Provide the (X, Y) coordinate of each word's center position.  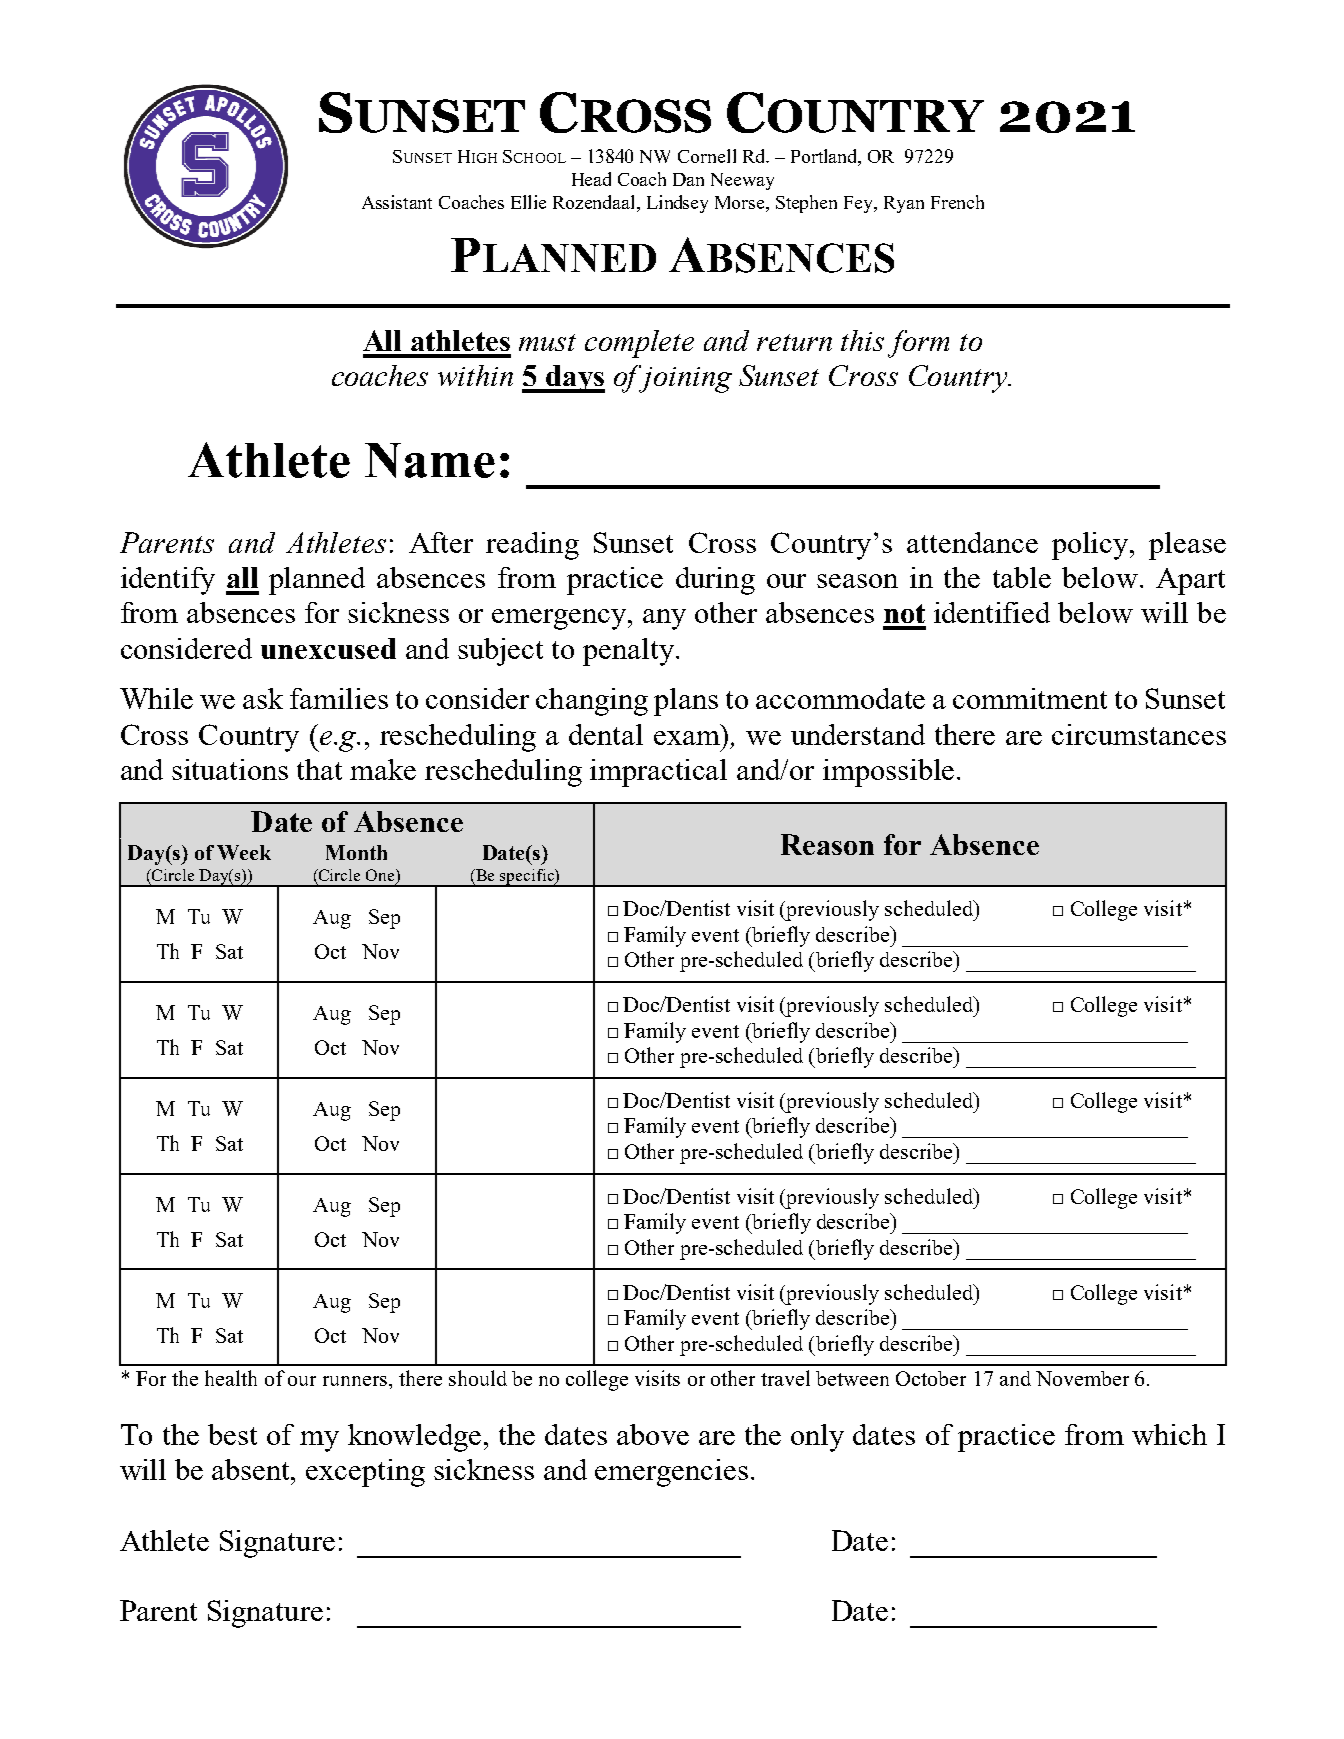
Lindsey (677, 204)
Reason (827, 844)
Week (244, 852)
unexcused (328, 648)
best (232, 1434)
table (1022, 577)
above (653, 1434)
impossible (888, 773)
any (664, 619)
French (957, 202)
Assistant (397, 202)
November (1082, 1378)
